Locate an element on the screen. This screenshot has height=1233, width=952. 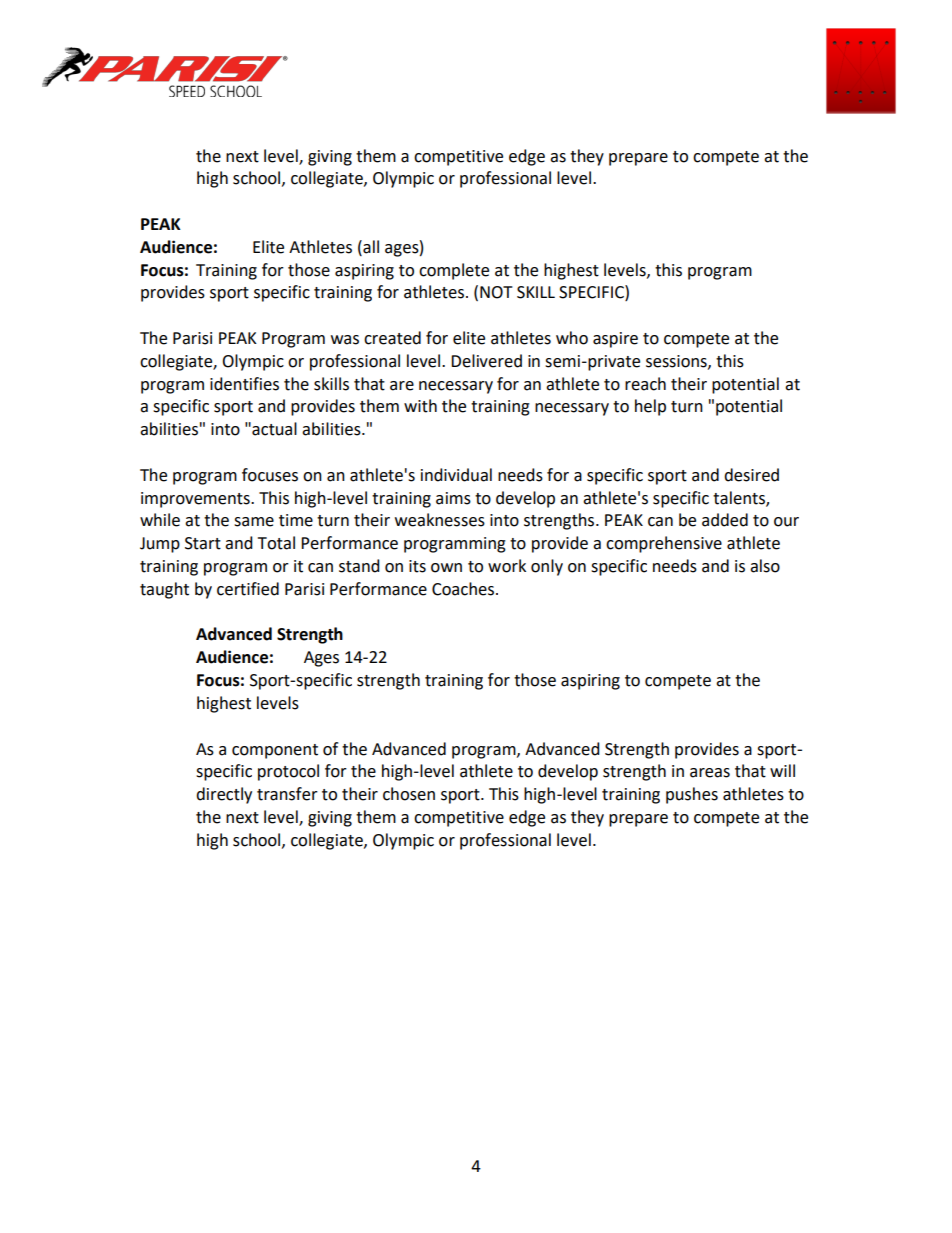
added is located at coordinates (725, 520).
